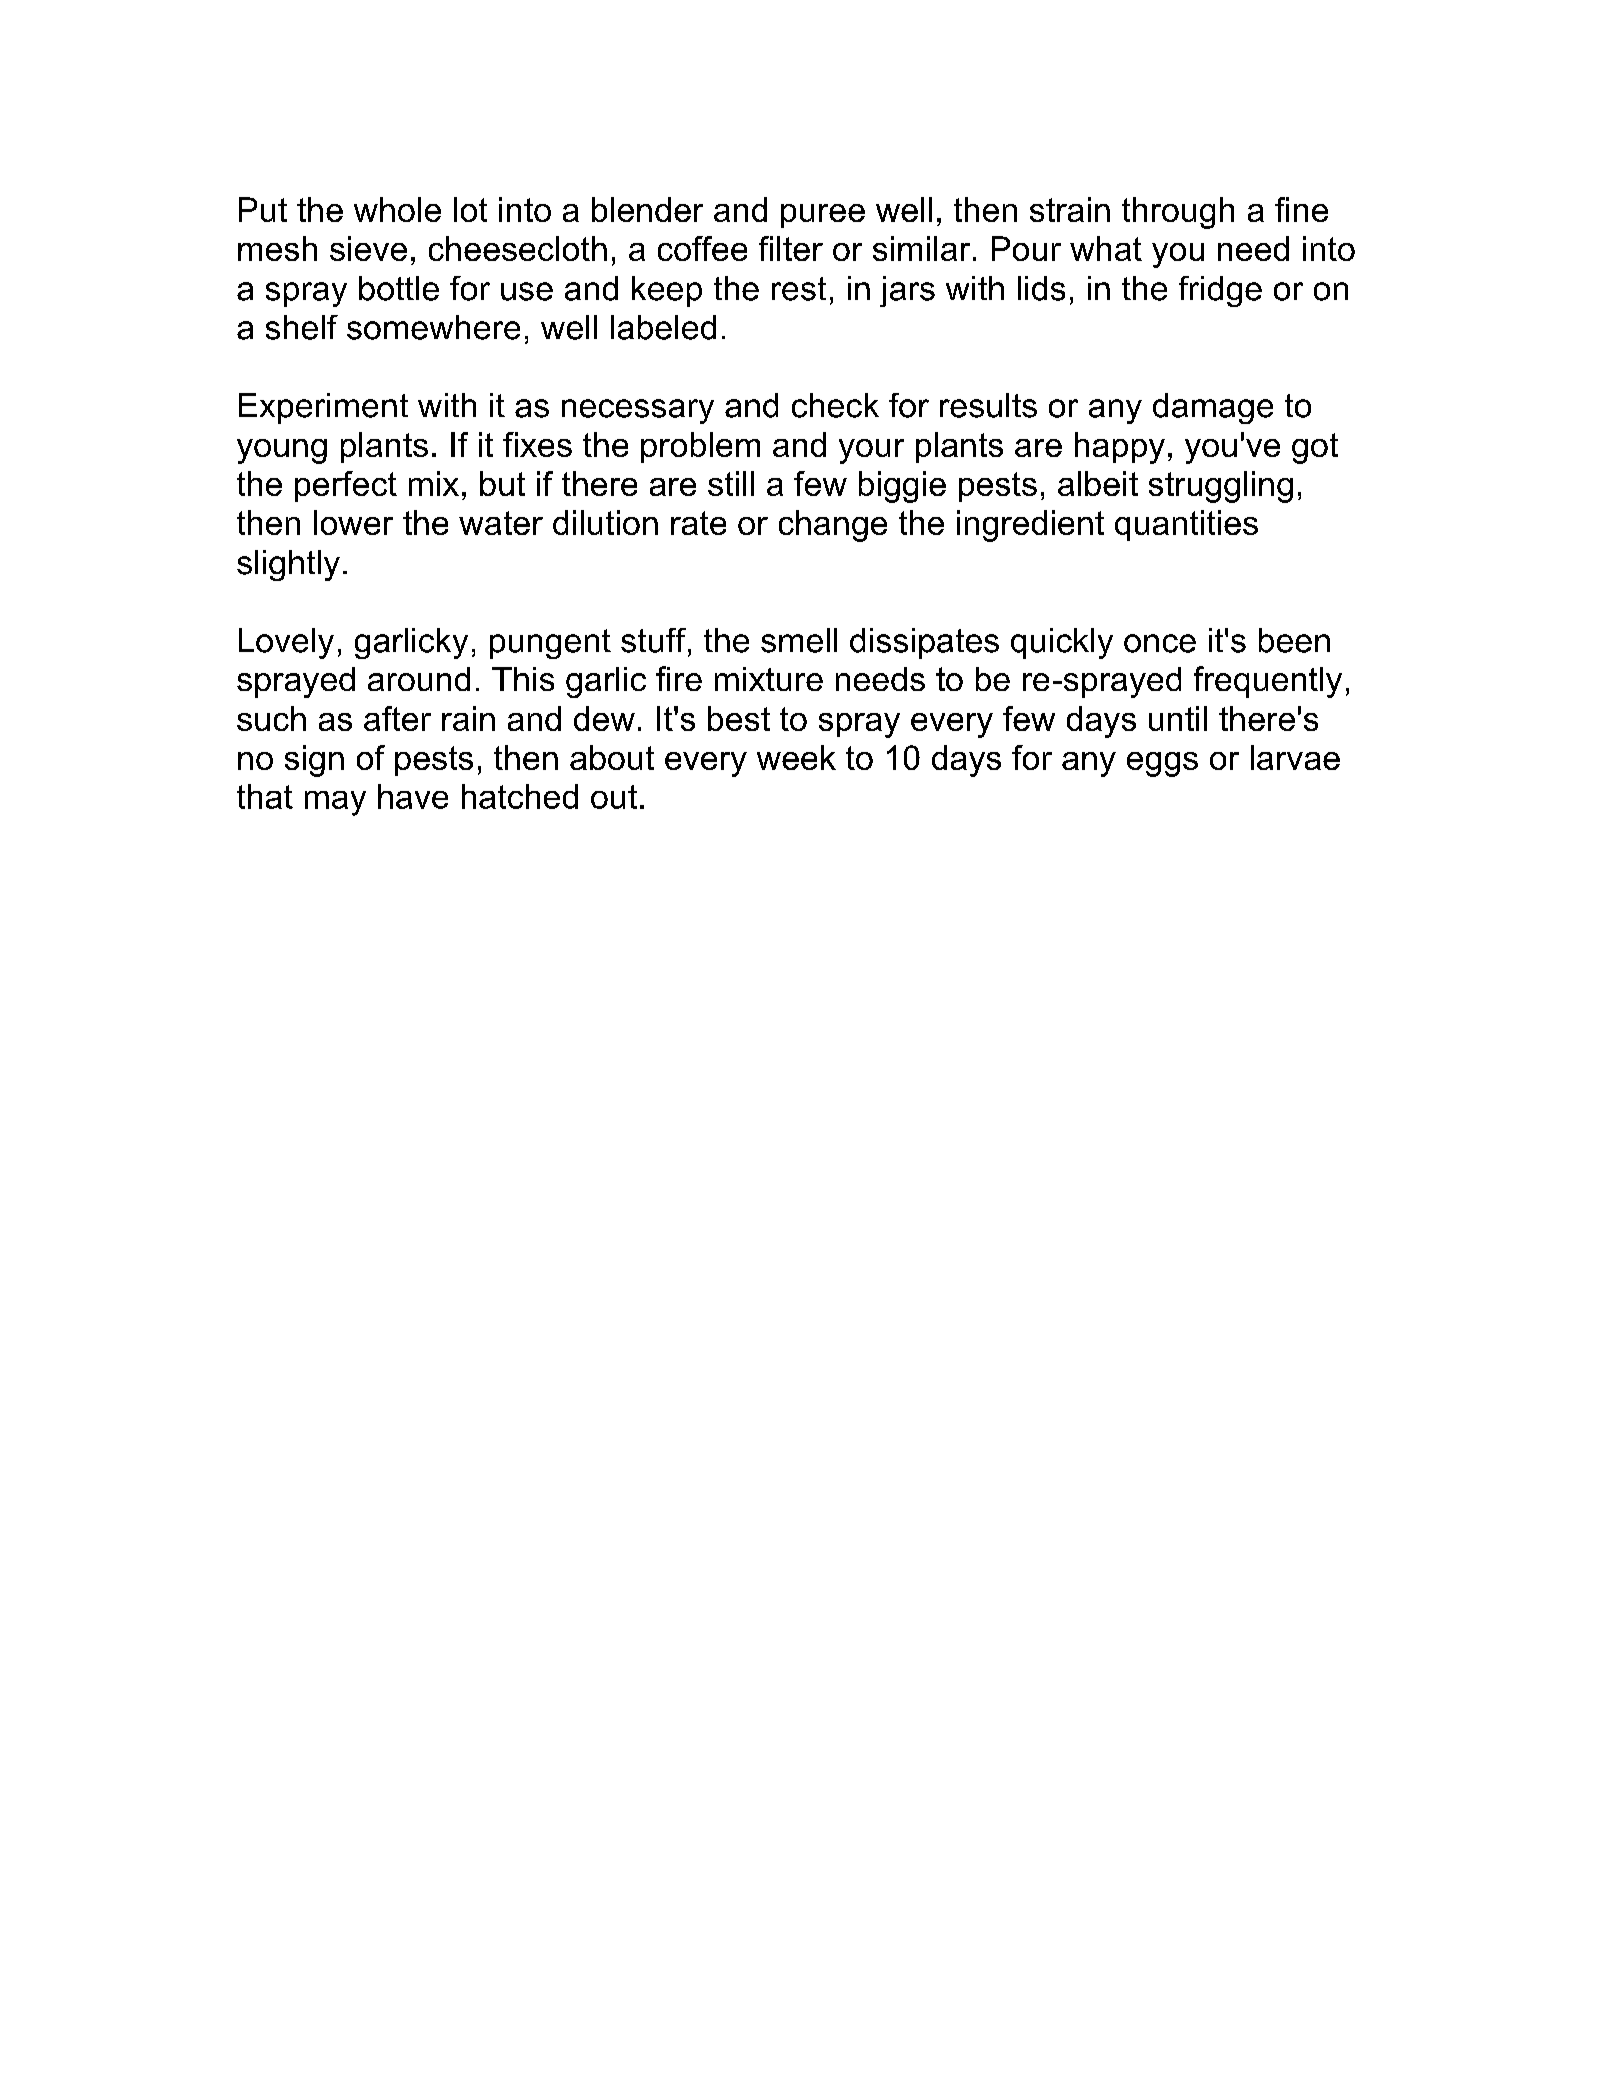  Describe the element at coordinates (1162, 764) in the screenshot. I see `eggs` at that location.
